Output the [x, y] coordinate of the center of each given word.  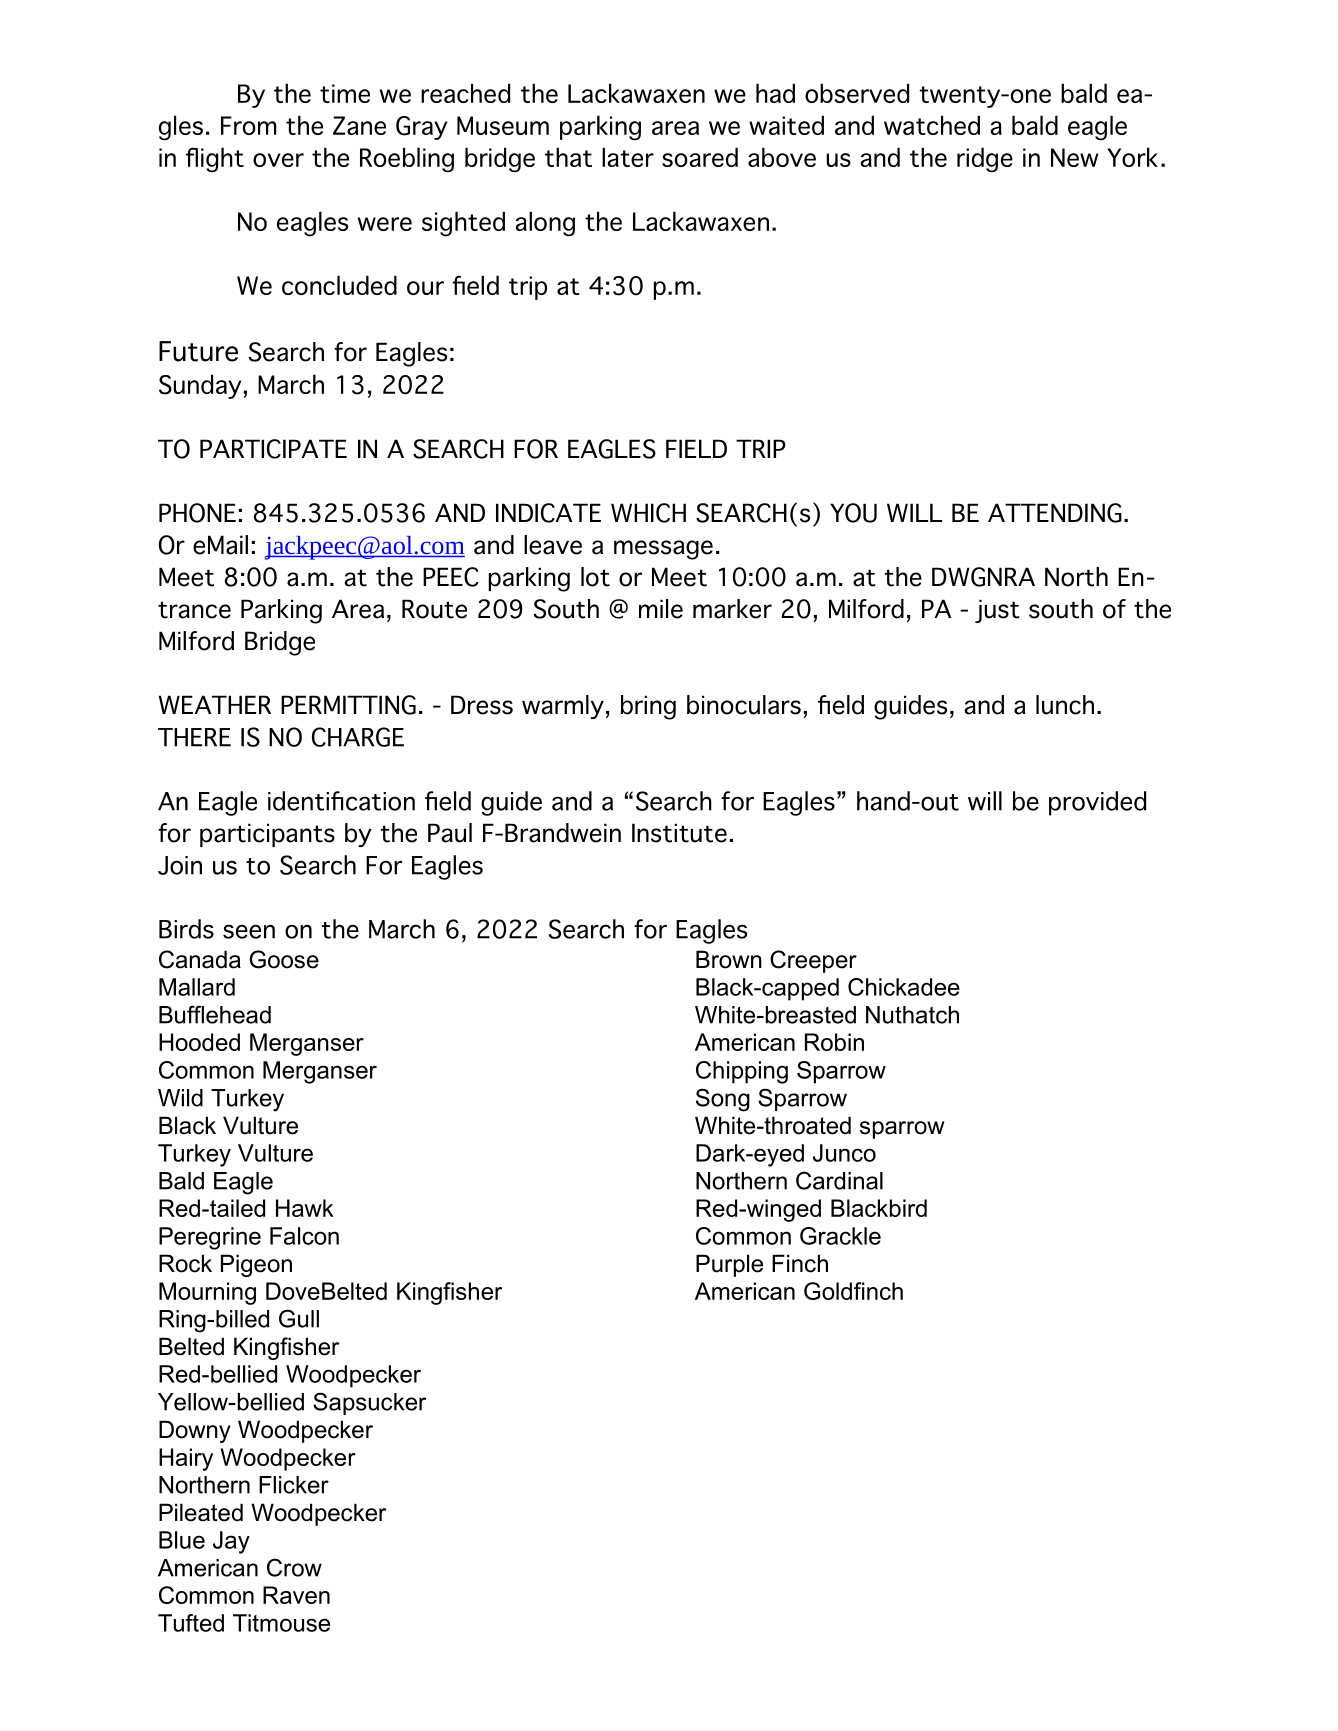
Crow [294, 1567]
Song [723, 1100]
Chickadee [904, 987]
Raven [296, 1595]
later [628, 157]
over [278, 160]
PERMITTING [348, 705]
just [997, 611]
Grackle [840, 1236]
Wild [180, 1098]
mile [661, 609]
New [1074, 157]
